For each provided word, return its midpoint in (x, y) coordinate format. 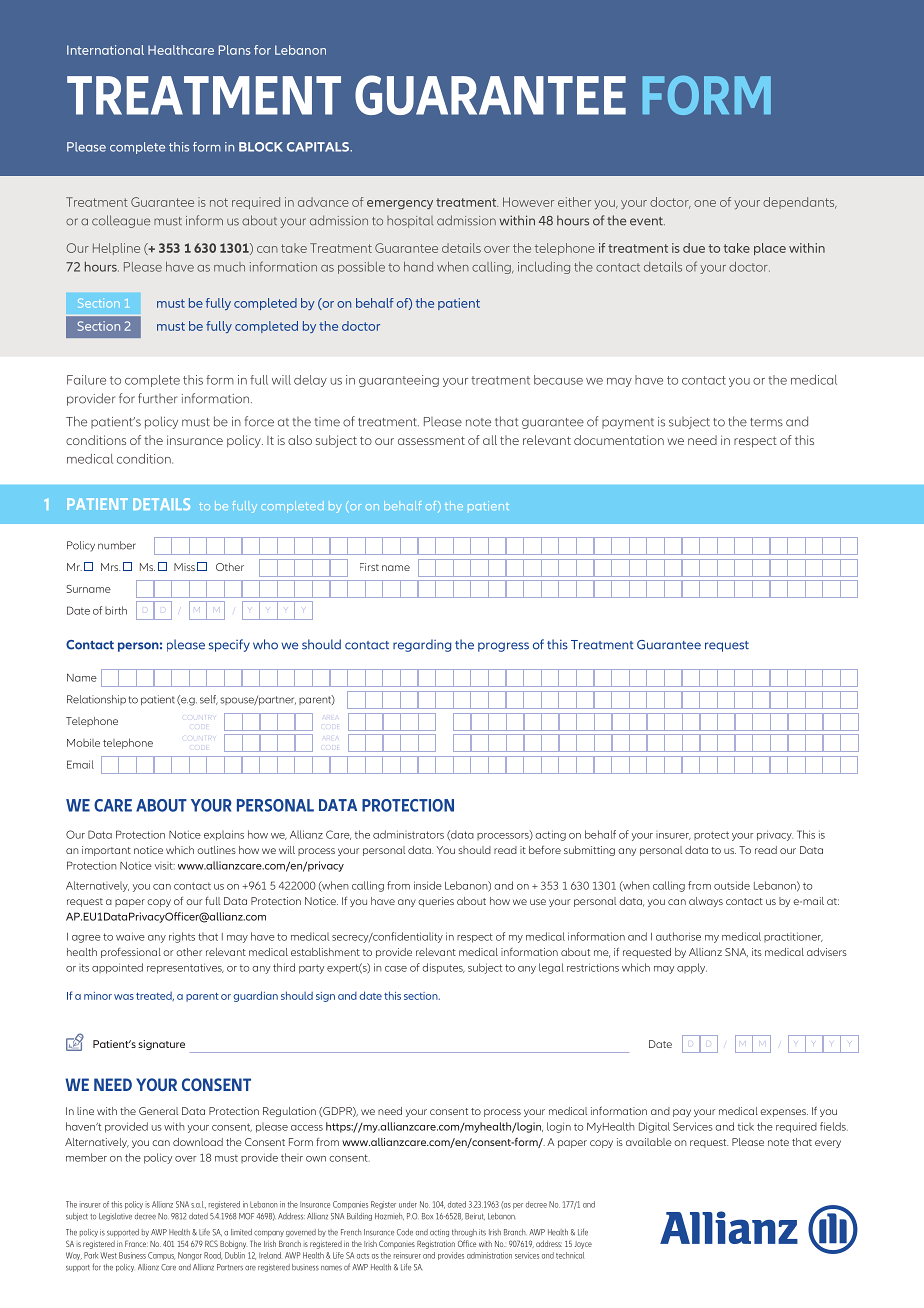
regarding (422, 645)
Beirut (475, 1216)
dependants (800, 203)
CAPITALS (319, 147)
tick (746, 1126)
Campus (161, 1256)
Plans (235, 50)
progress (503, 647)
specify (229, 645)
